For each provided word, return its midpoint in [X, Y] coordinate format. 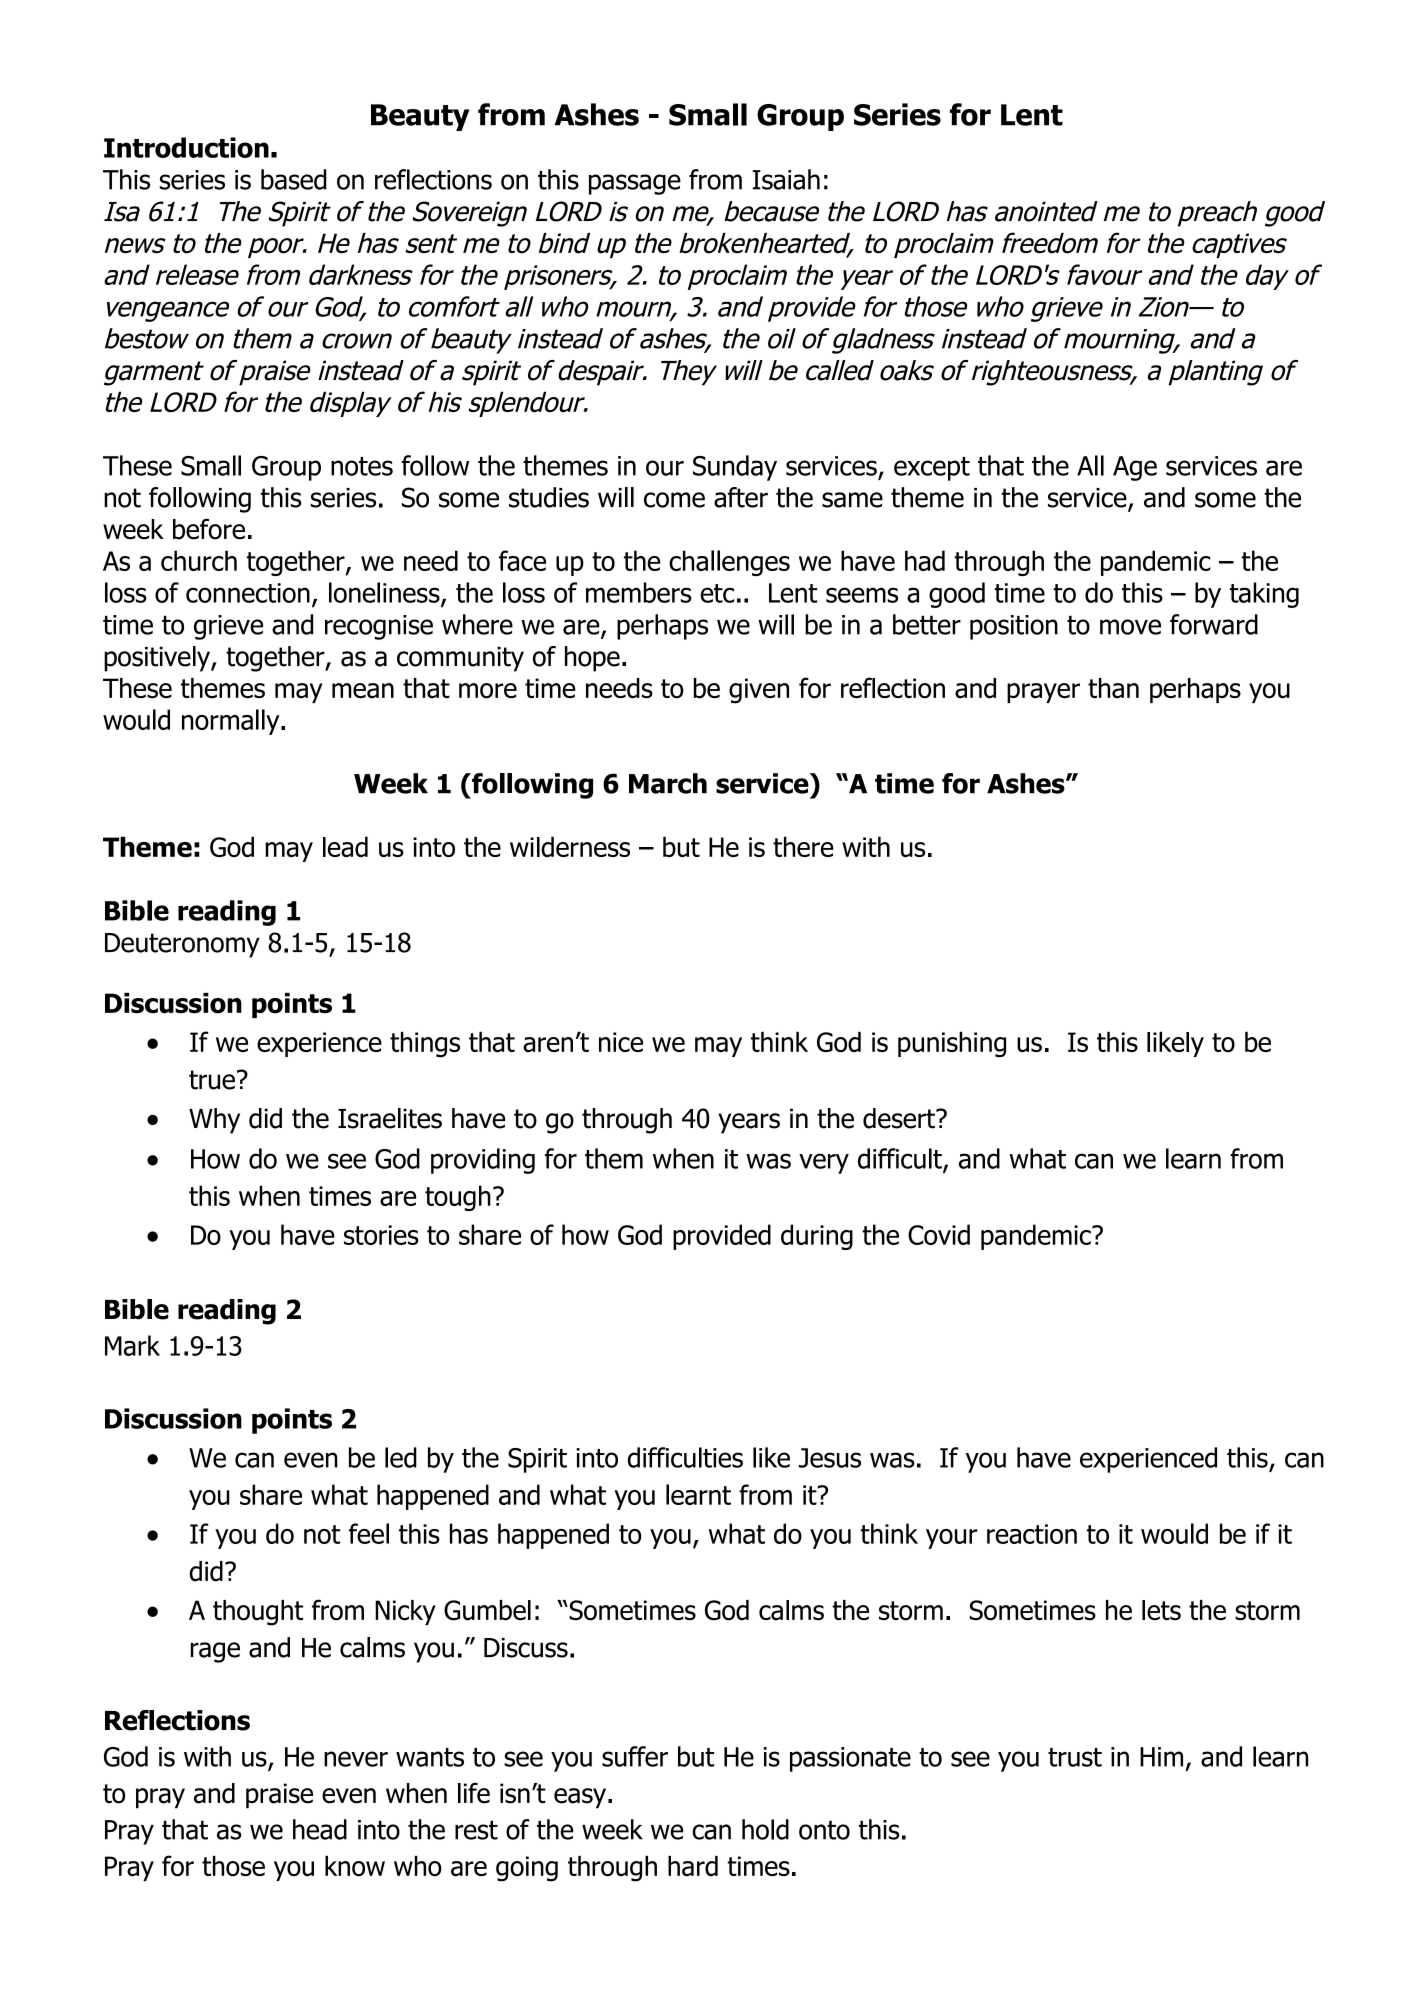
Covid [939, 1234]
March [668, 783]
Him [1161, 1757]
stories [381, 1235]
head [320, 1829]
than [1113, 688]
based [294, 179]
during [817, 1237]
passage [635, 184]
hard [693, 1866]
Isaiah [786, 179]
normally [232, 722]
